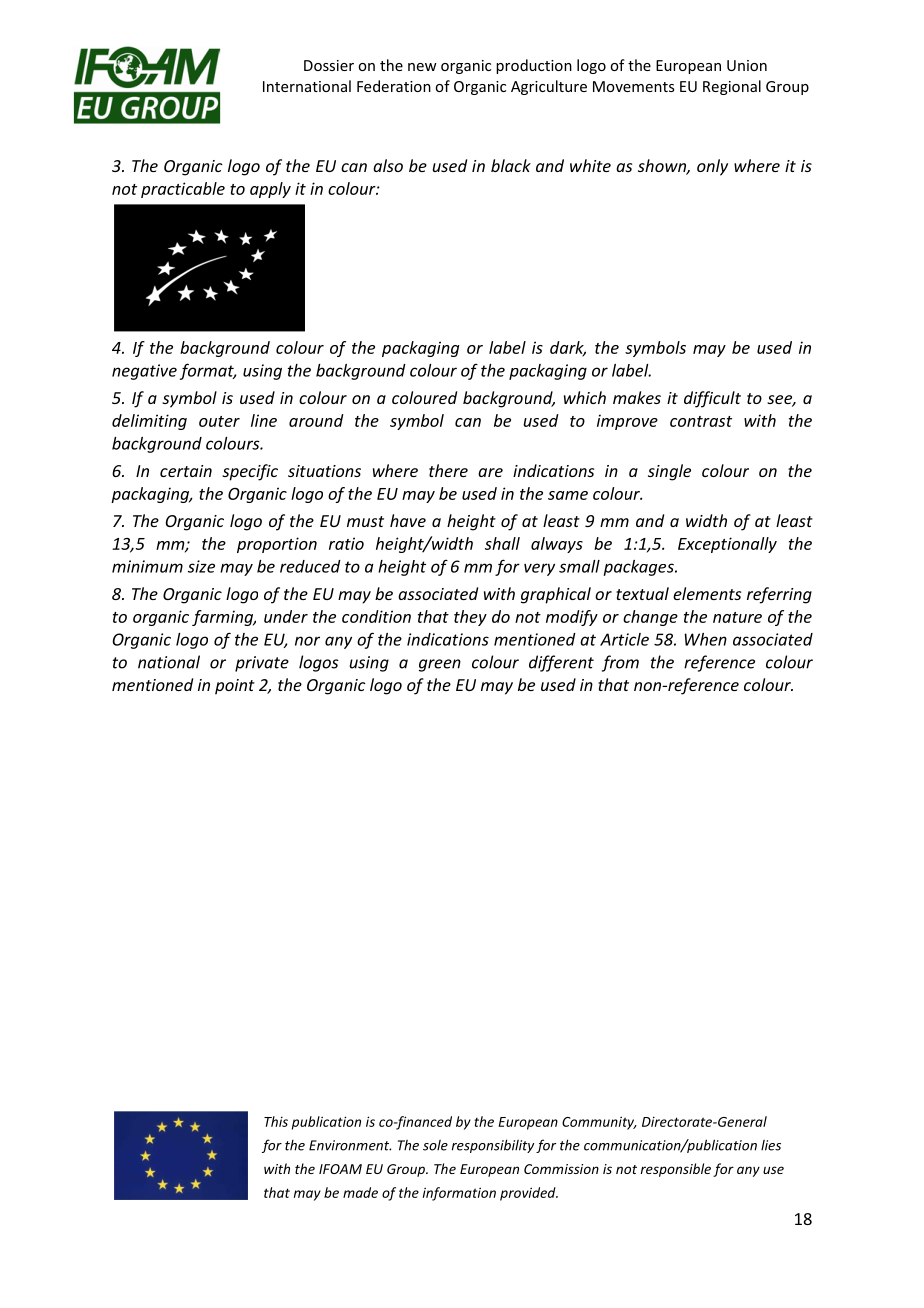  What do you see at coordinates (235, 687) in the page?
I see `point` at bounding box center [235, 687].
